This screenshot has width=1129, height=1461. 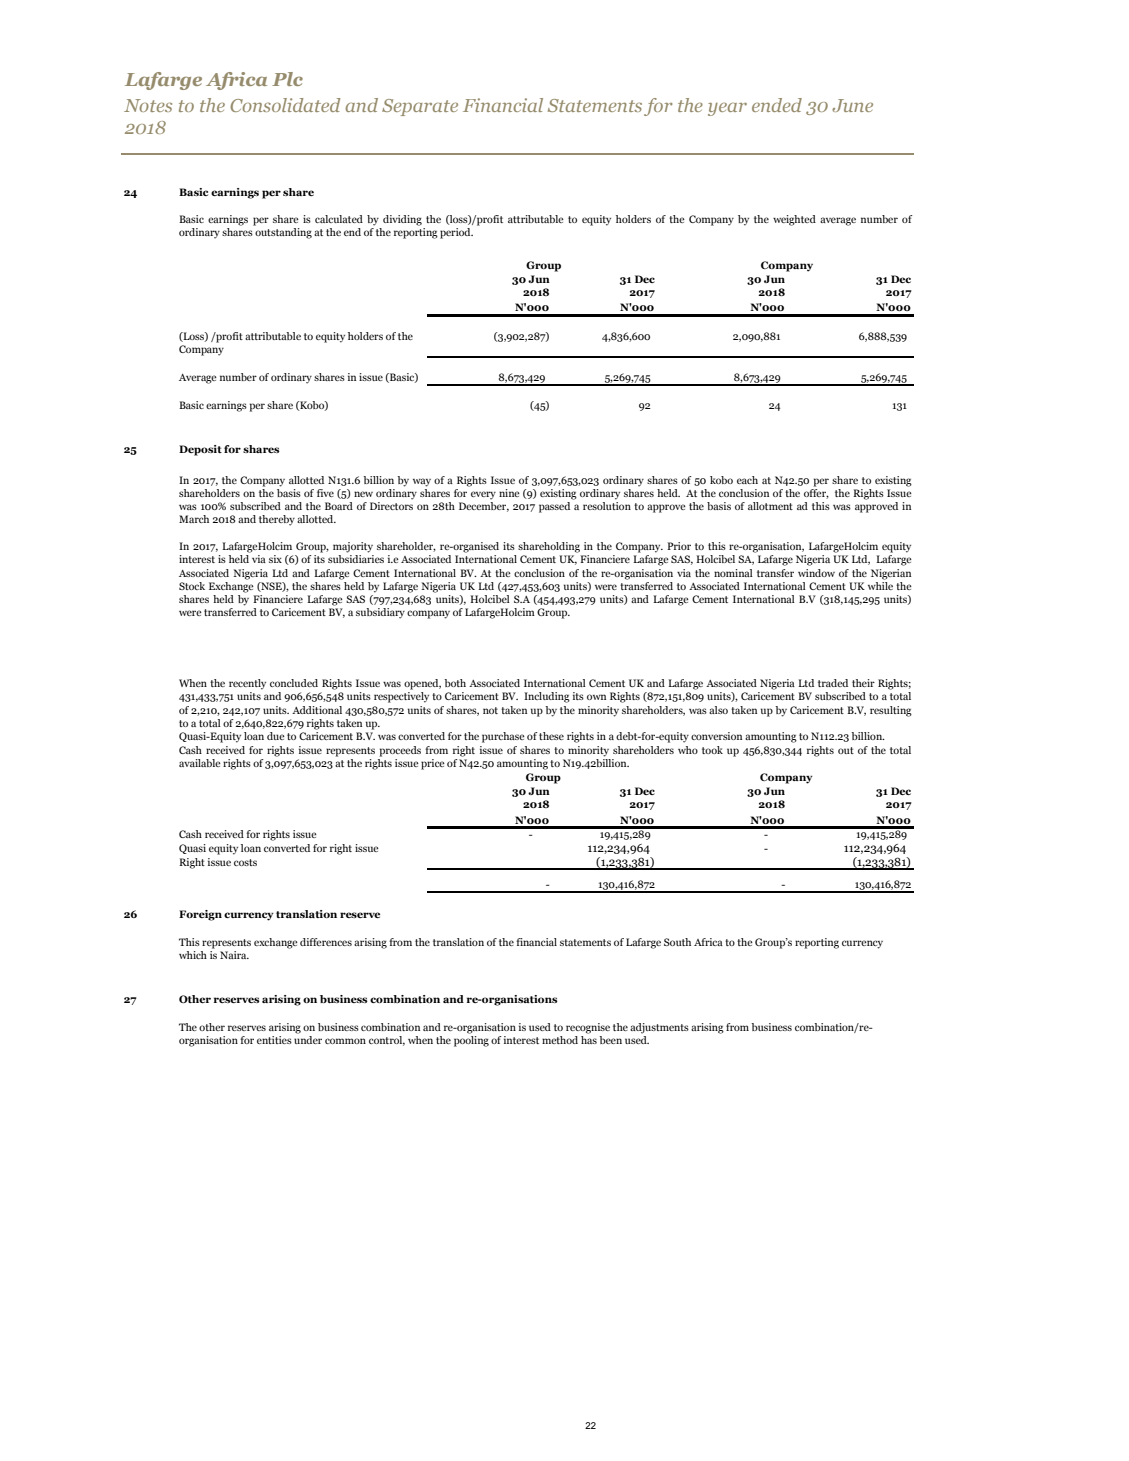 What do you see at coordinates (245, 862) in the screenshot?
I see `costs` at bounding box center [245, 862].
